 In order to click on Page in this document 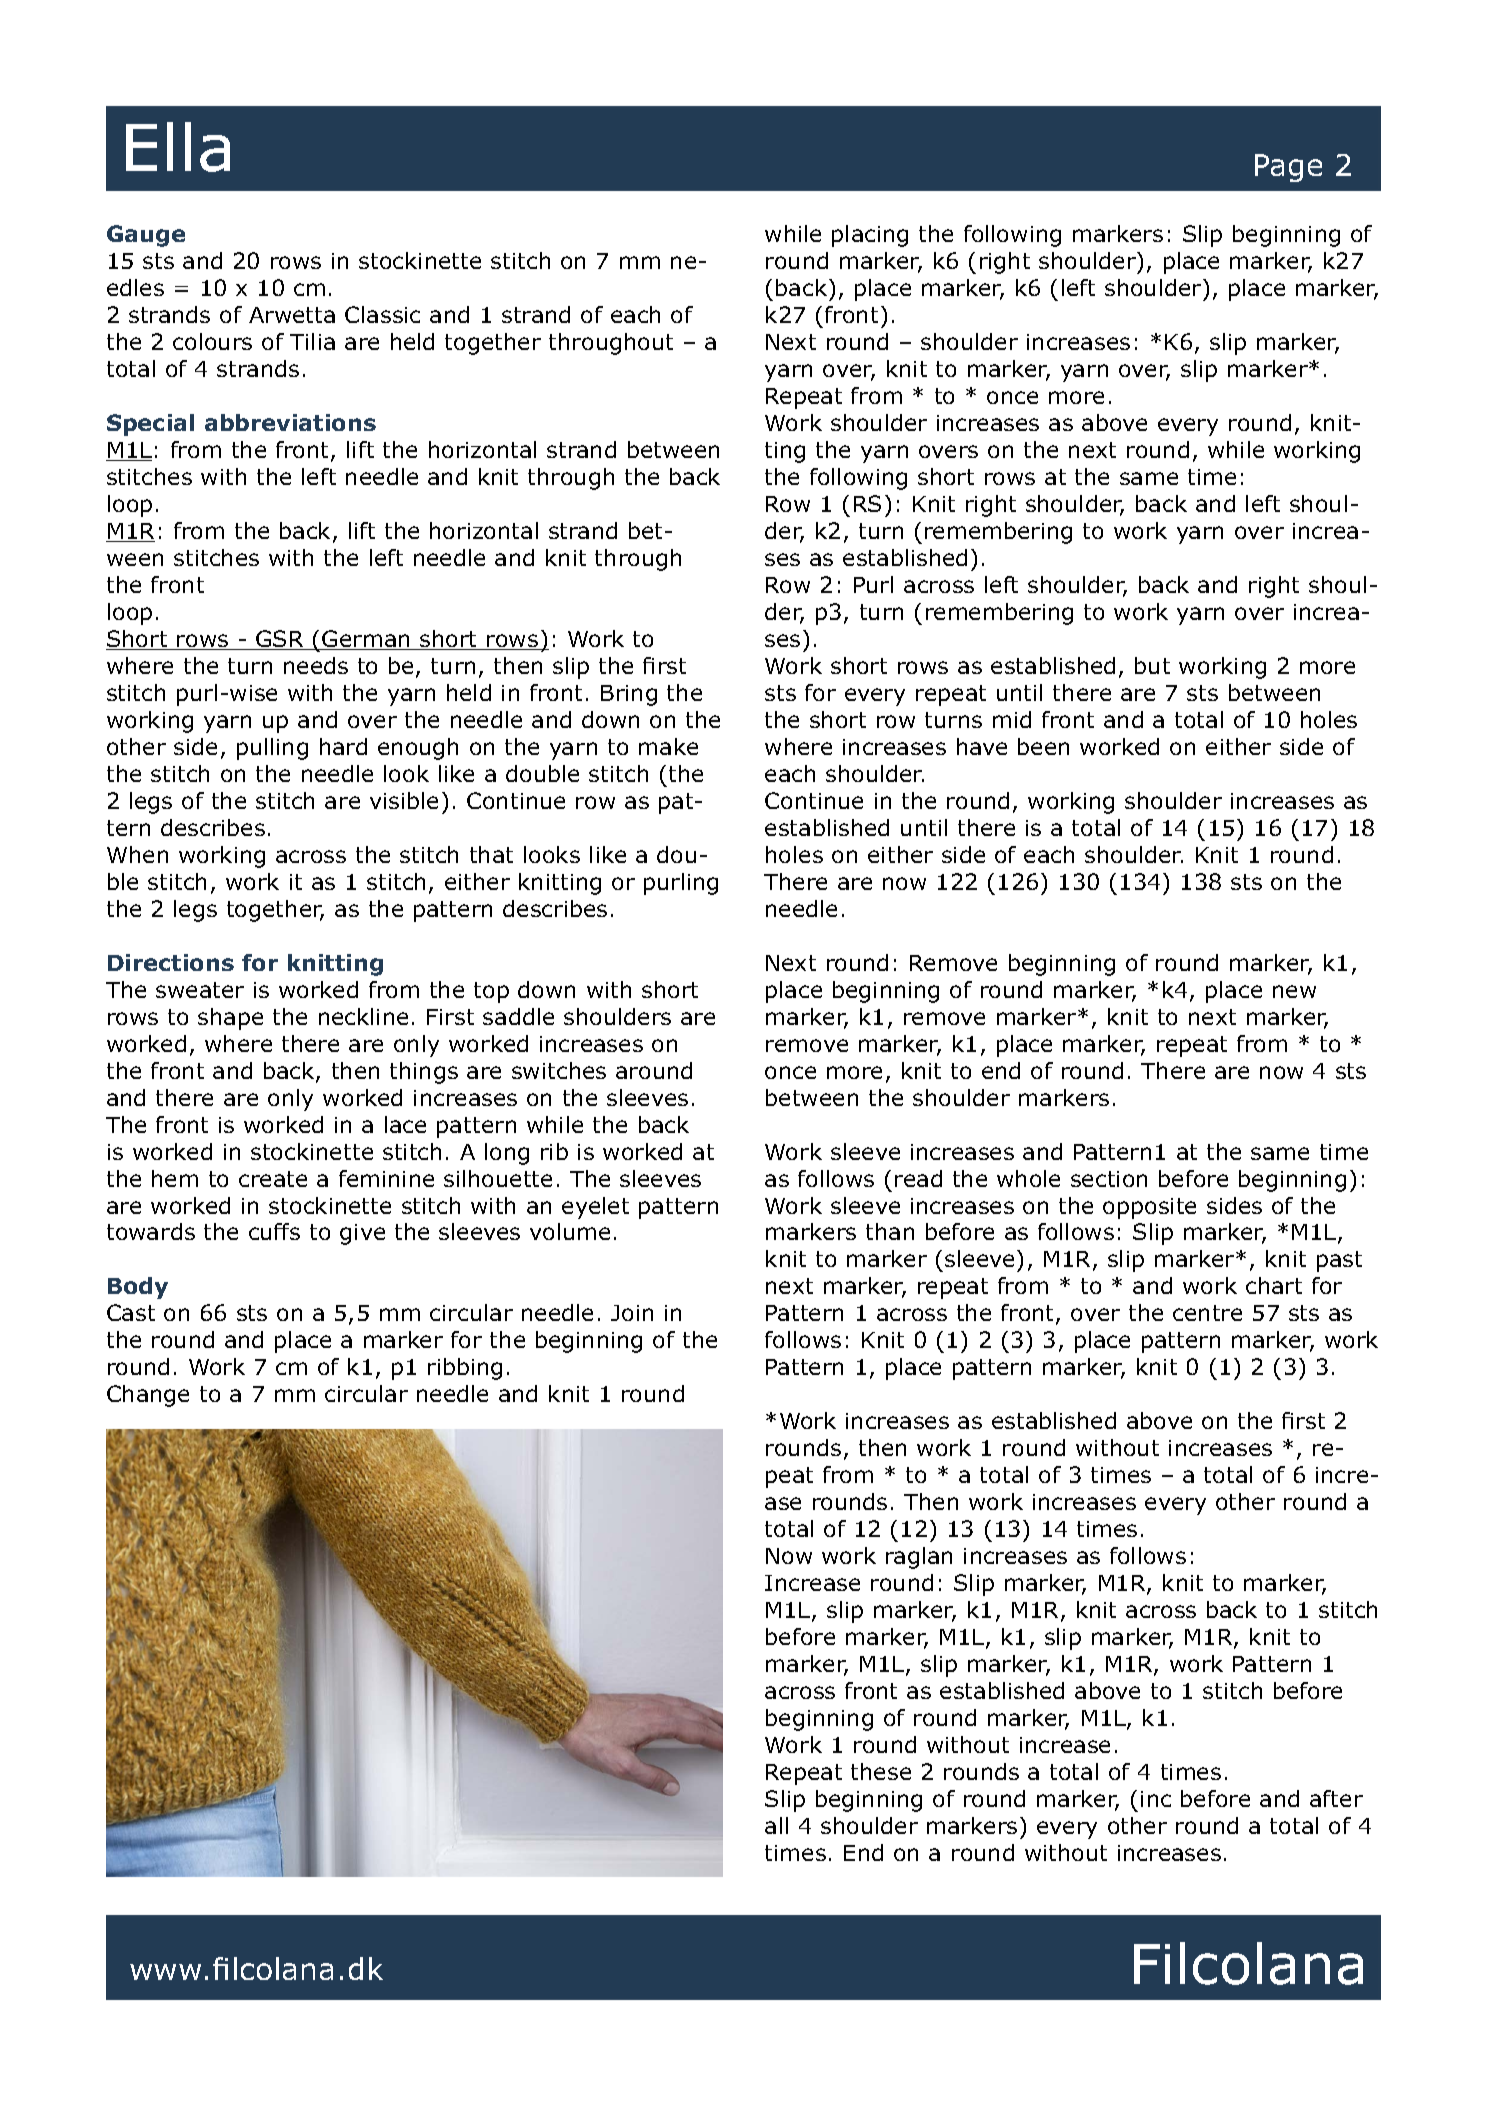, I will do `click(1288, 168)`.
